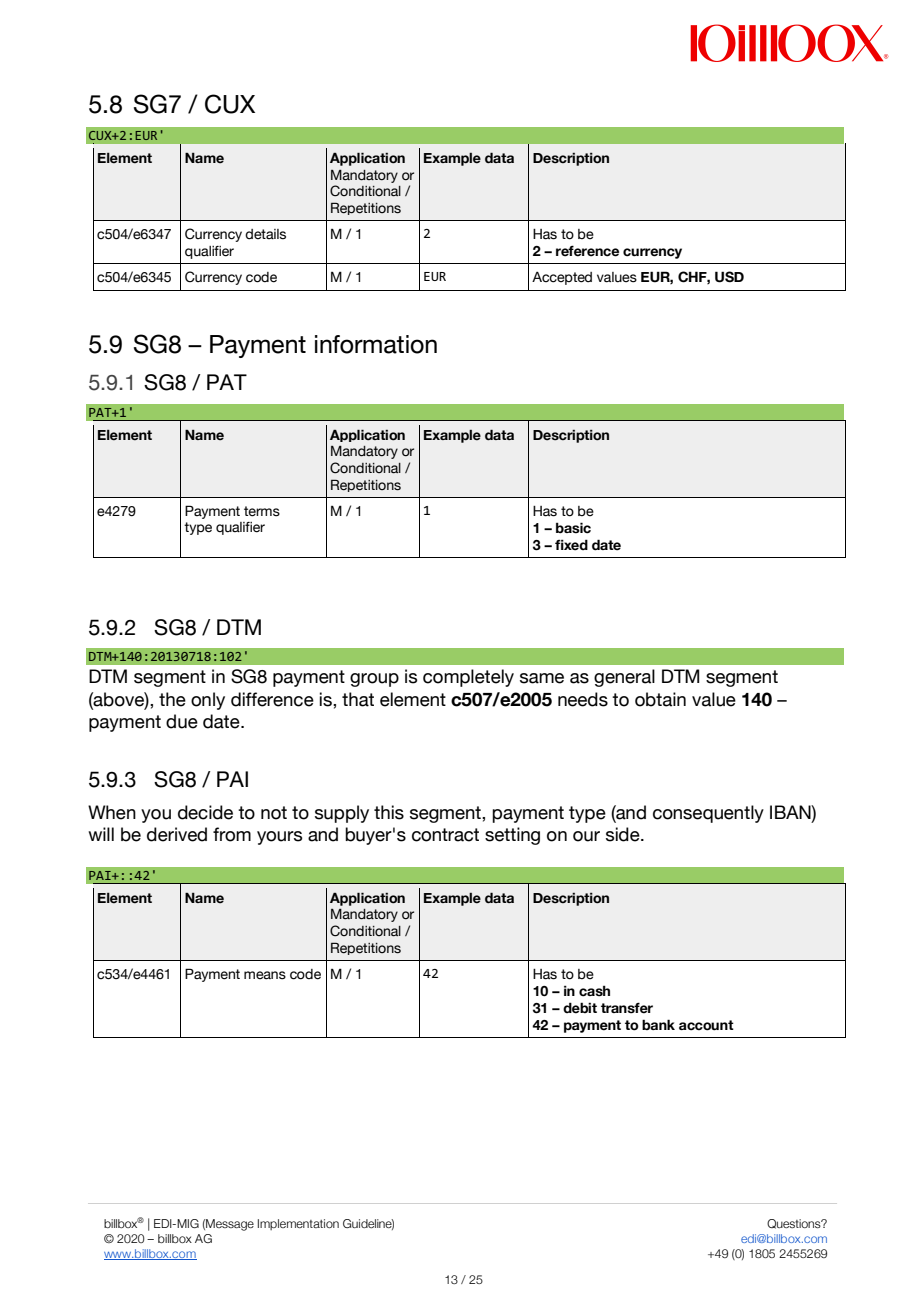 The height and width of the page is (1308, 924). Describe the element at coordinates (182, 721) in the page. I see `due` at that location.
